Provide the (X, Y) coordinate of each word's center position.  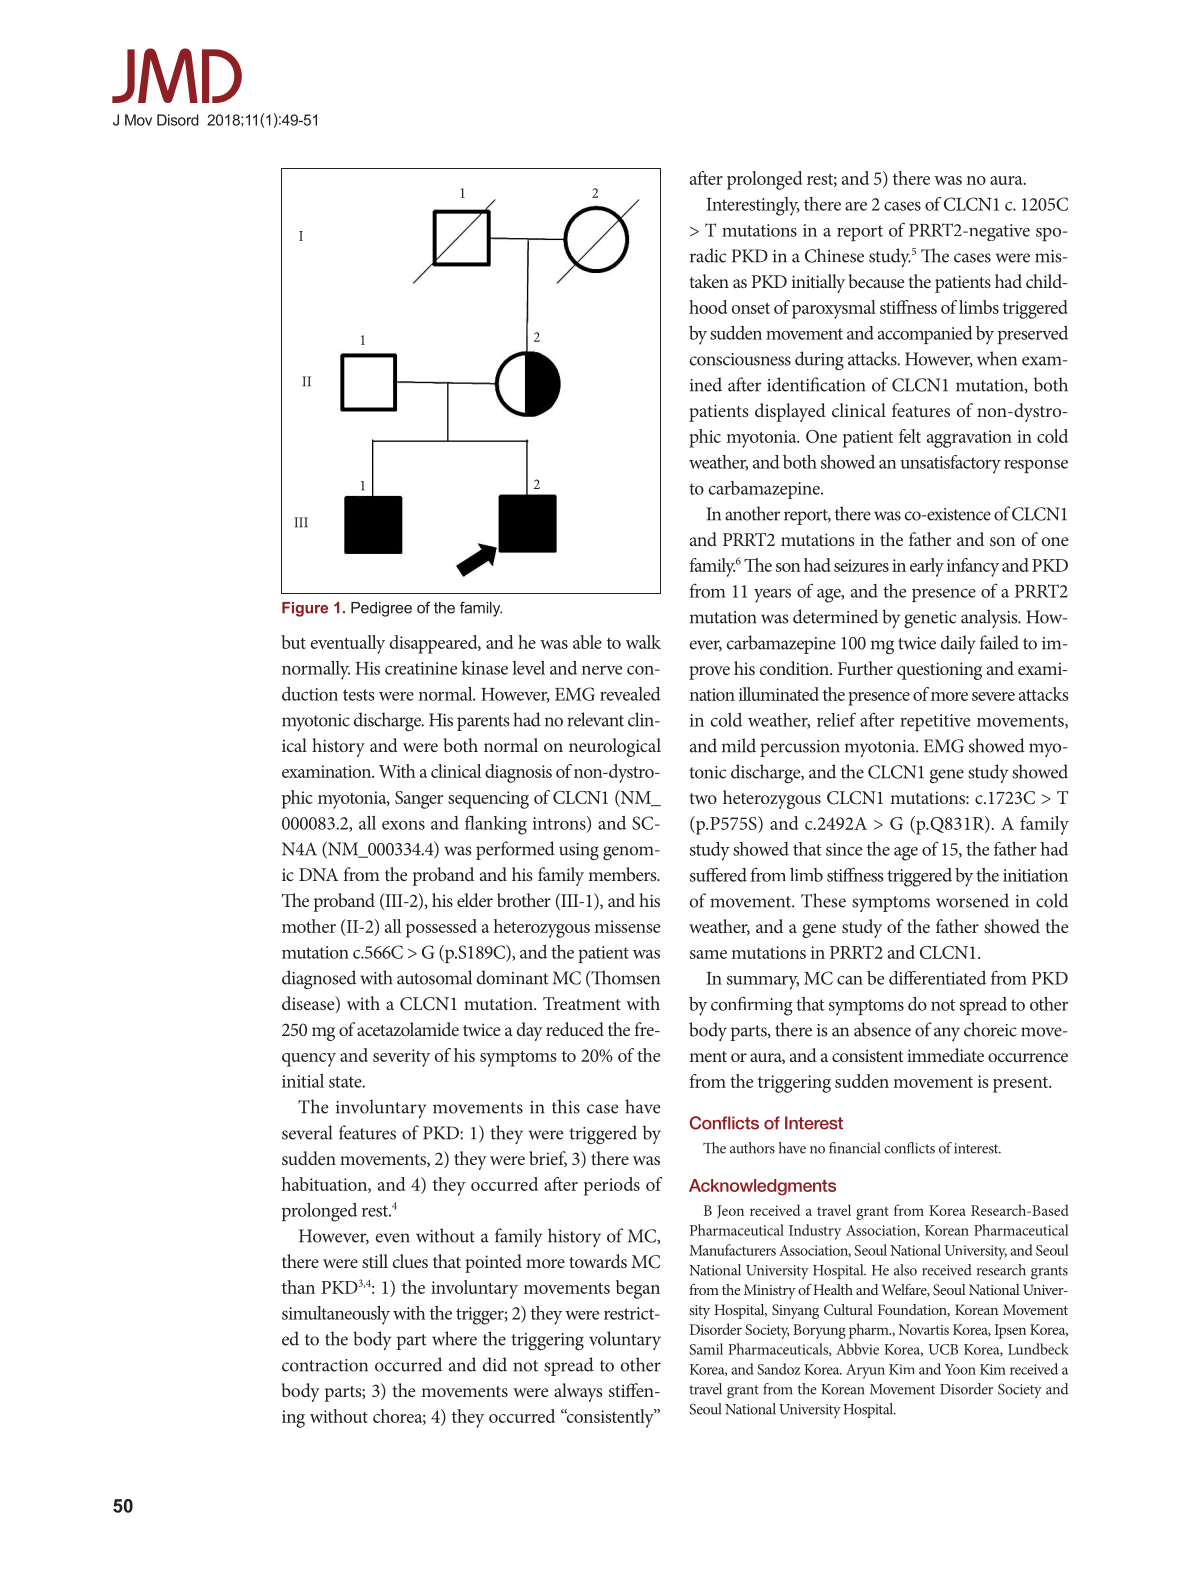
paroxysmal (834, 309)
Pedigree (381, 609)
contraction (325, 1365)
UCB (943, 1349)
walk (643, 642)
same (708, 954)
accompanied (925, 335)
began (638, 1289)
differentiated (937, 978)
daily (958, 644)
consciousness (740, 359)
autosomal (434, 977)
